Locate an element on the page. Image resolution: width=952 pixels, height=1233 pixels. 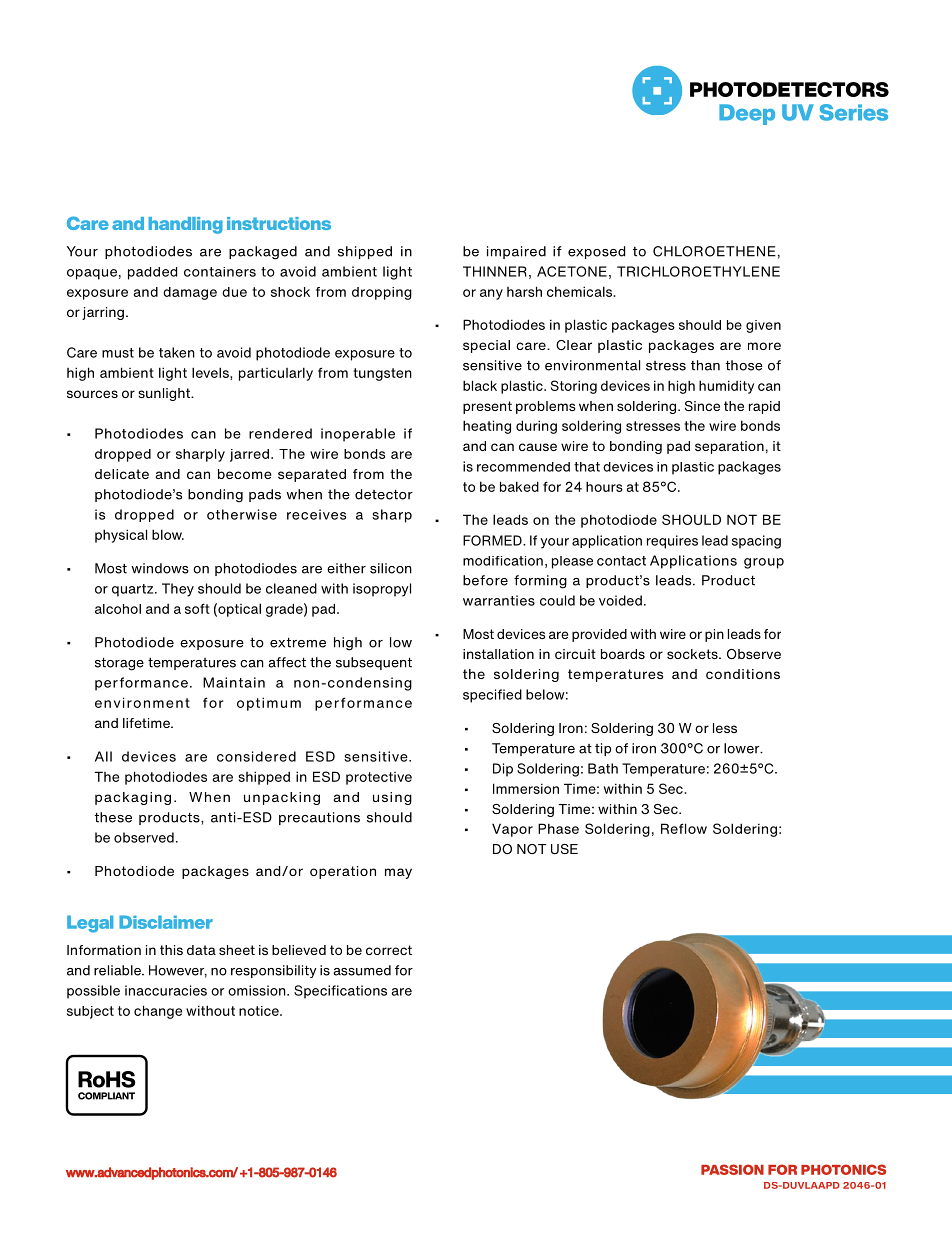
change is located at coordinates (158, 1012).
